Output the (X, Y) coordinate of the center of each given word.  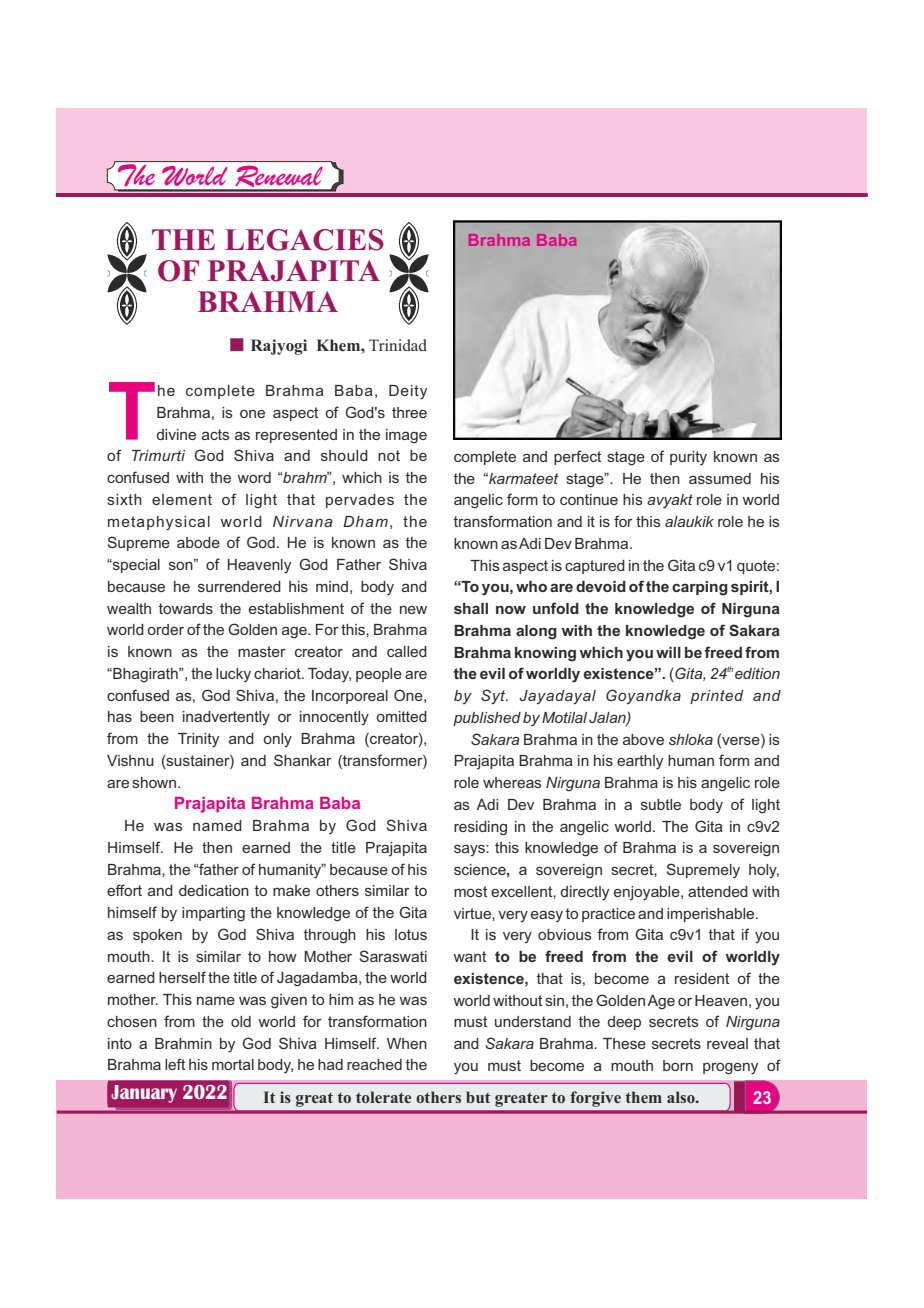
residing (480, 828)
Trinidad (398, 345)
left (175, 1064)
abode (198, 542)
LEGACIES (304, 240)
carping (700, 588)
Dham (365, 521)
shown (155, 782)
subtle (661, 804)
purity (688, 458)
